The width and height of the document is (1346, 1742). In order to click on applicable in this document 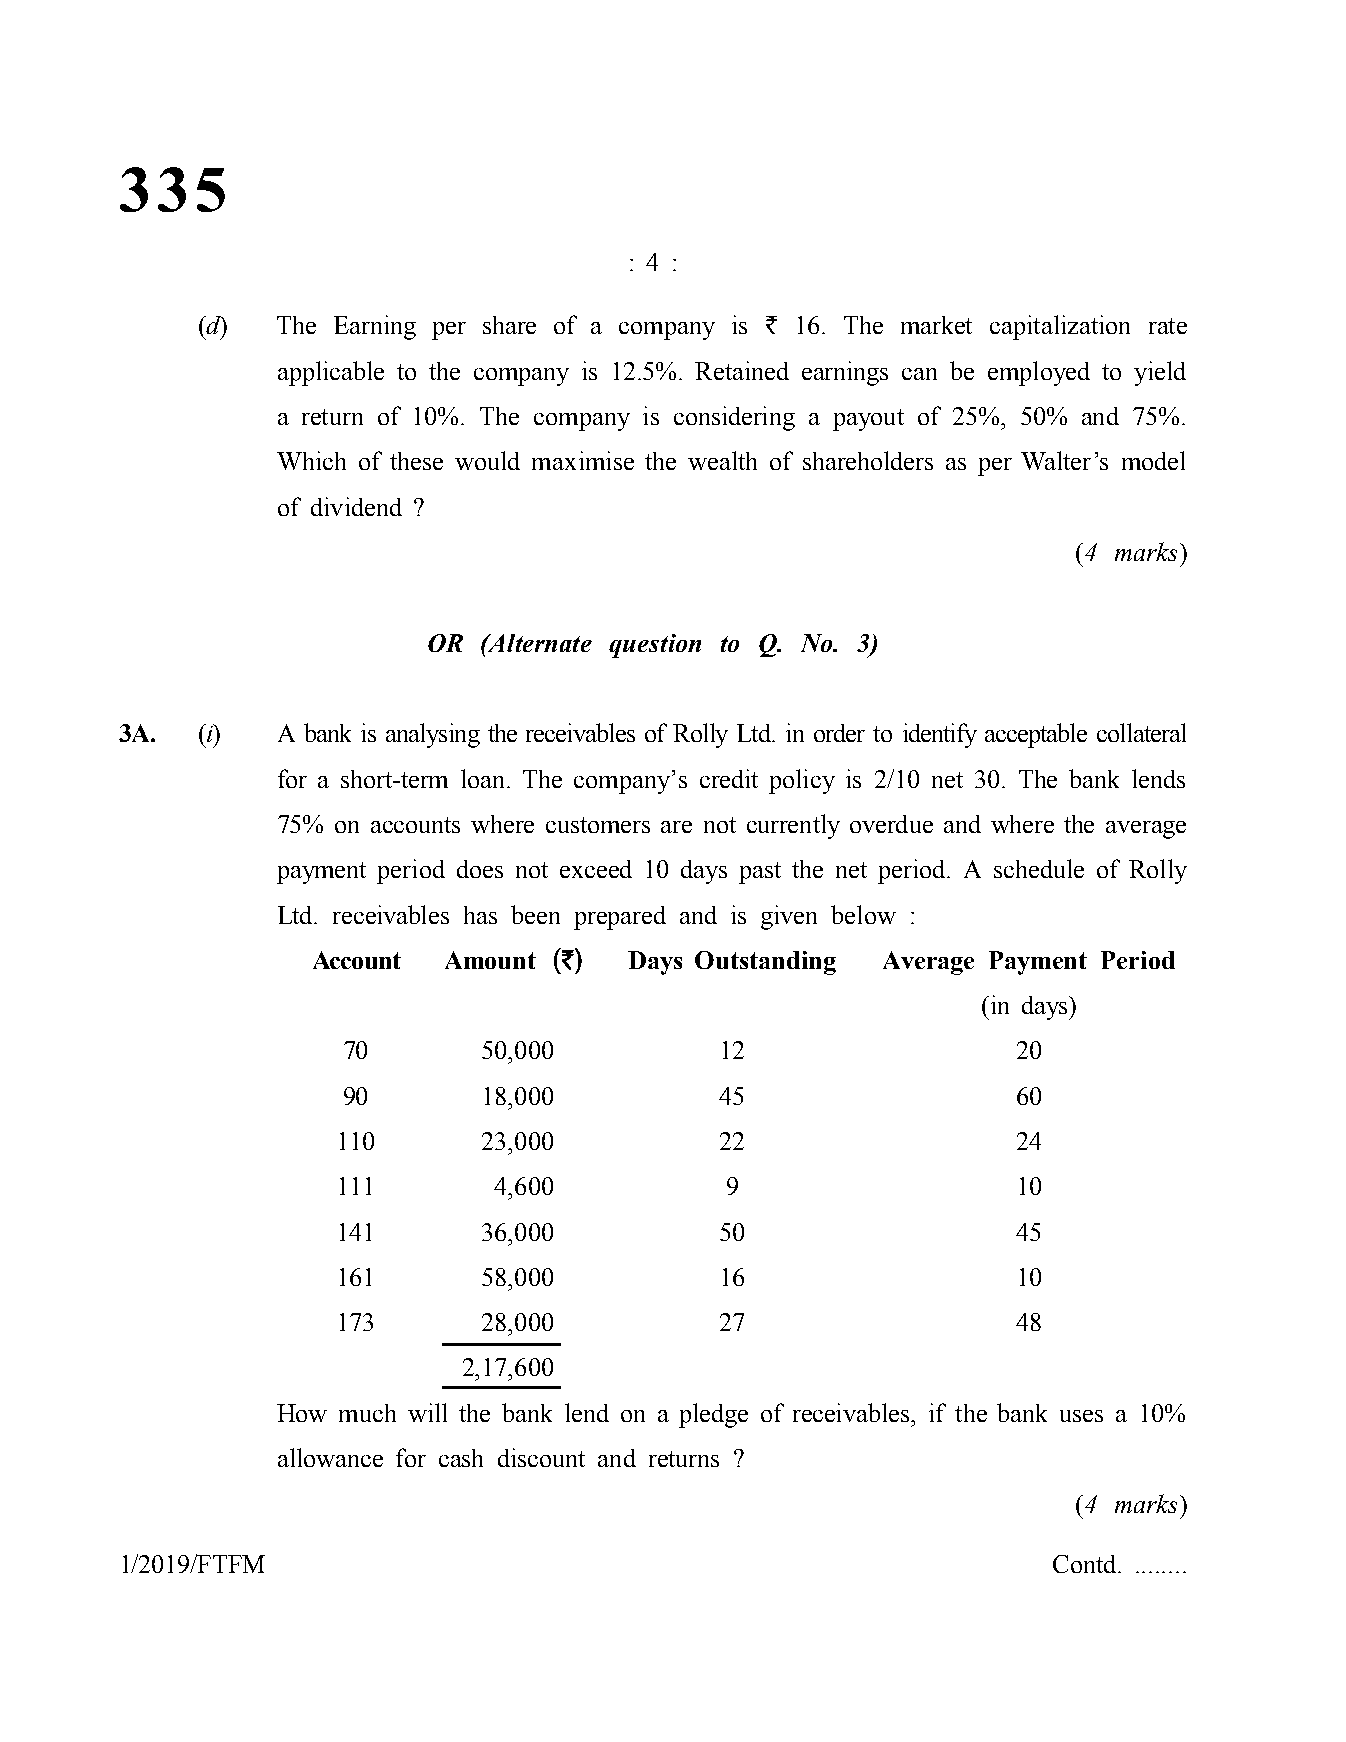, I will do `click(331, 373)`.
